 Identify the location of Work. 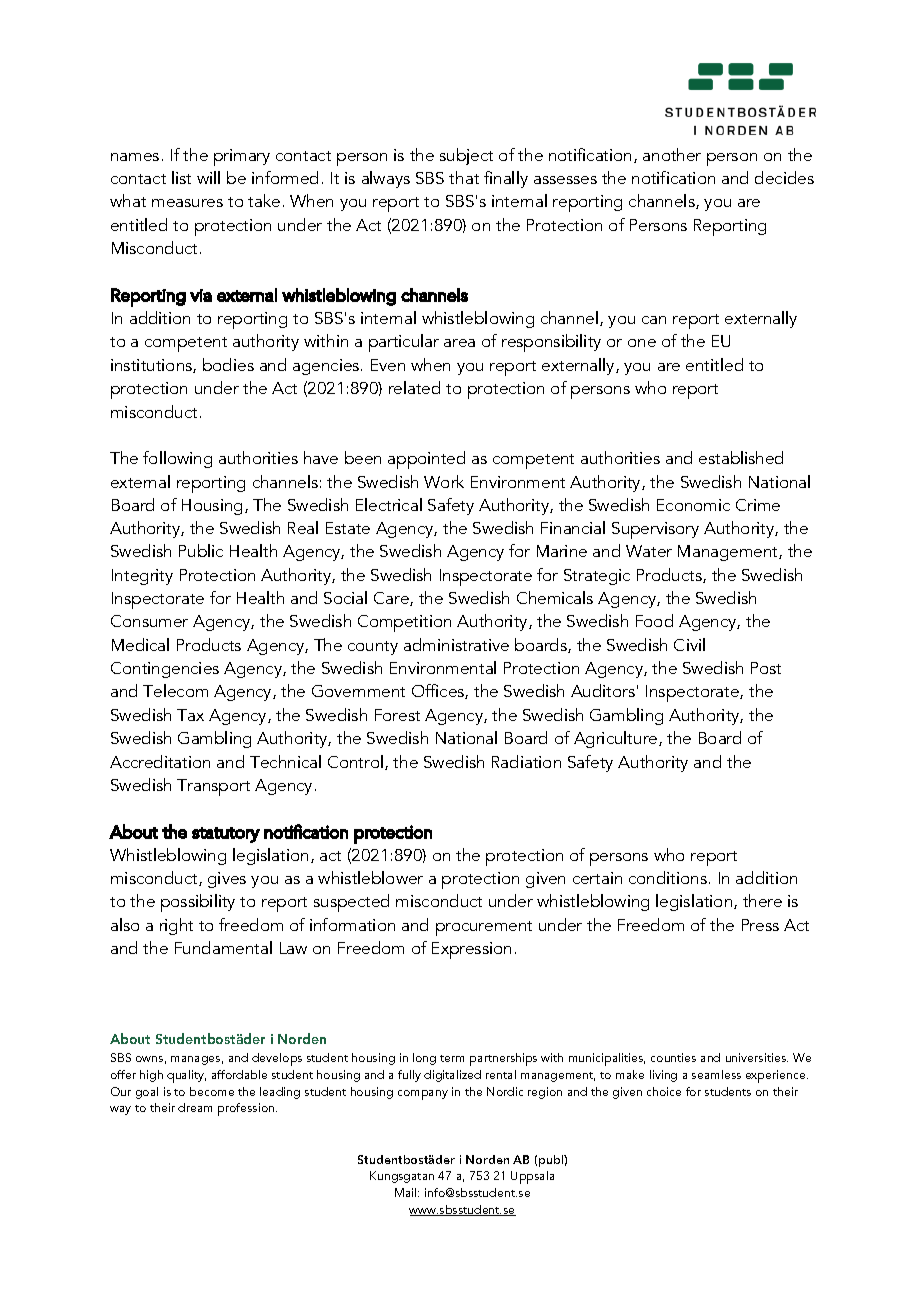
(444, 481).
